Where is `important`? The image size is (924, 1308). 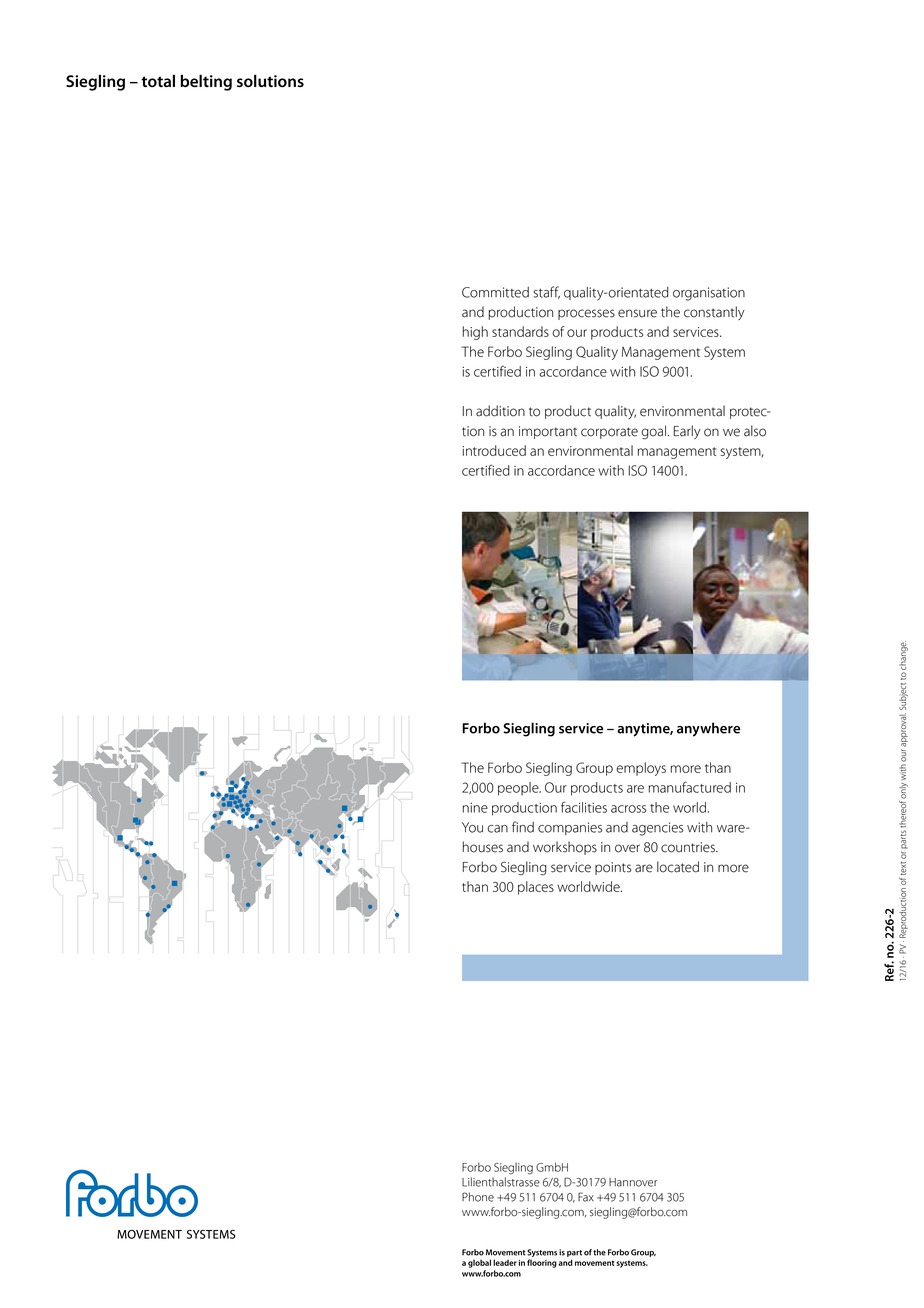 important is located at coordinates (548, 432).
